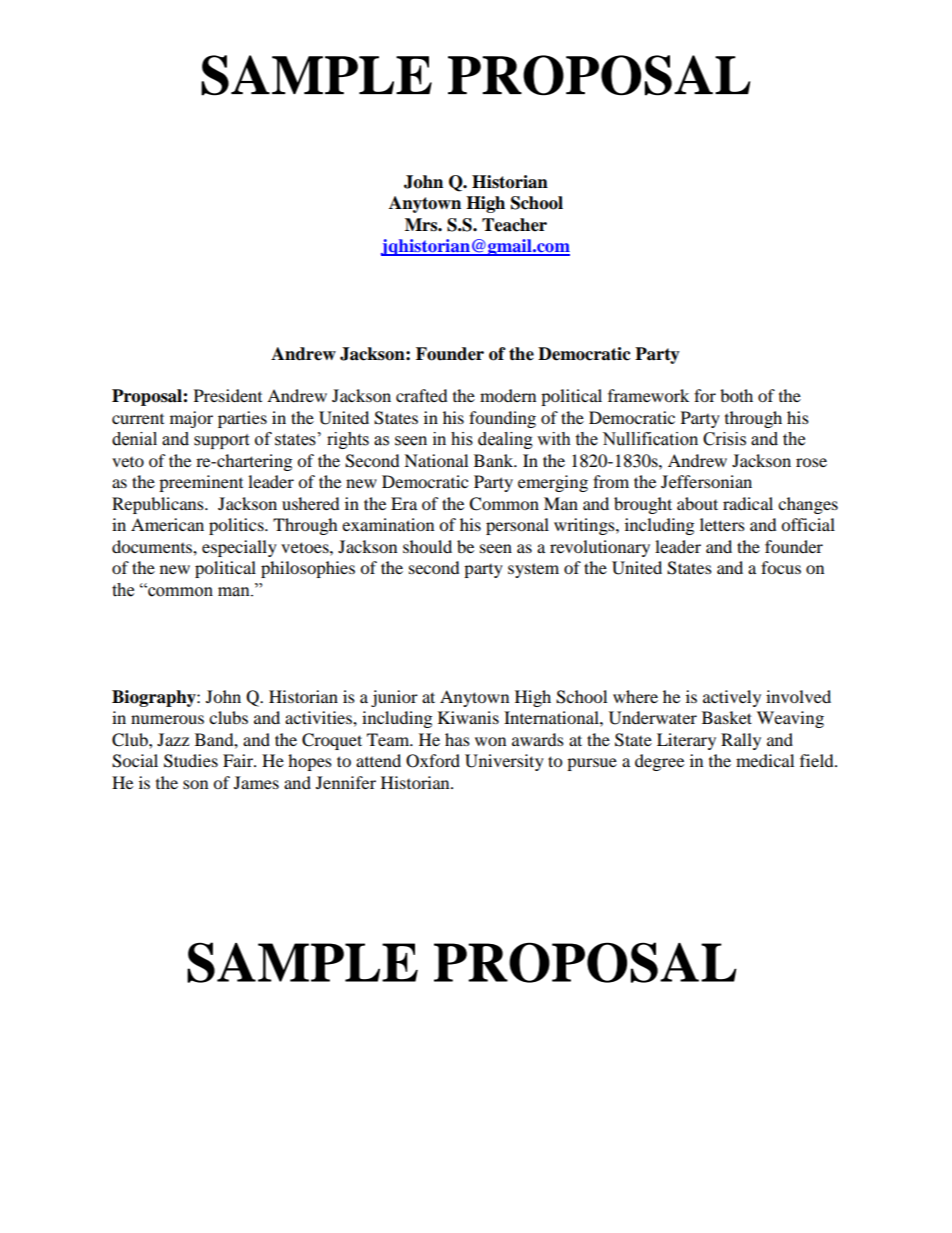 This screenshot has width=952, height=1233. What do you see at coordinates (514, 225) in the screenshot?
I see `Teacher` at bounding box center [514, 225].
